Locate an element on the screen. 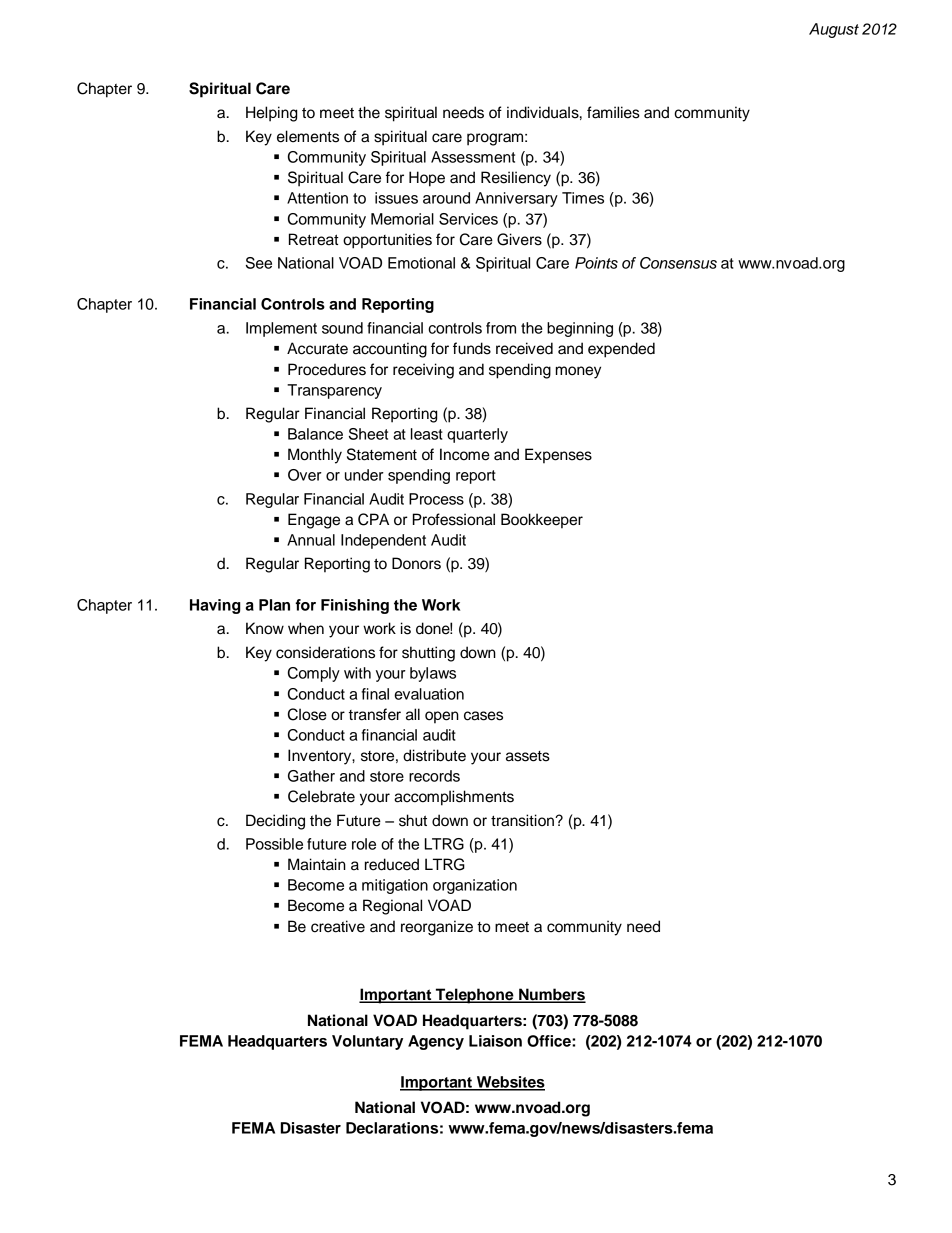 This screenshot has height=1233, width=952. expended is located at coordinates (621, 350).
